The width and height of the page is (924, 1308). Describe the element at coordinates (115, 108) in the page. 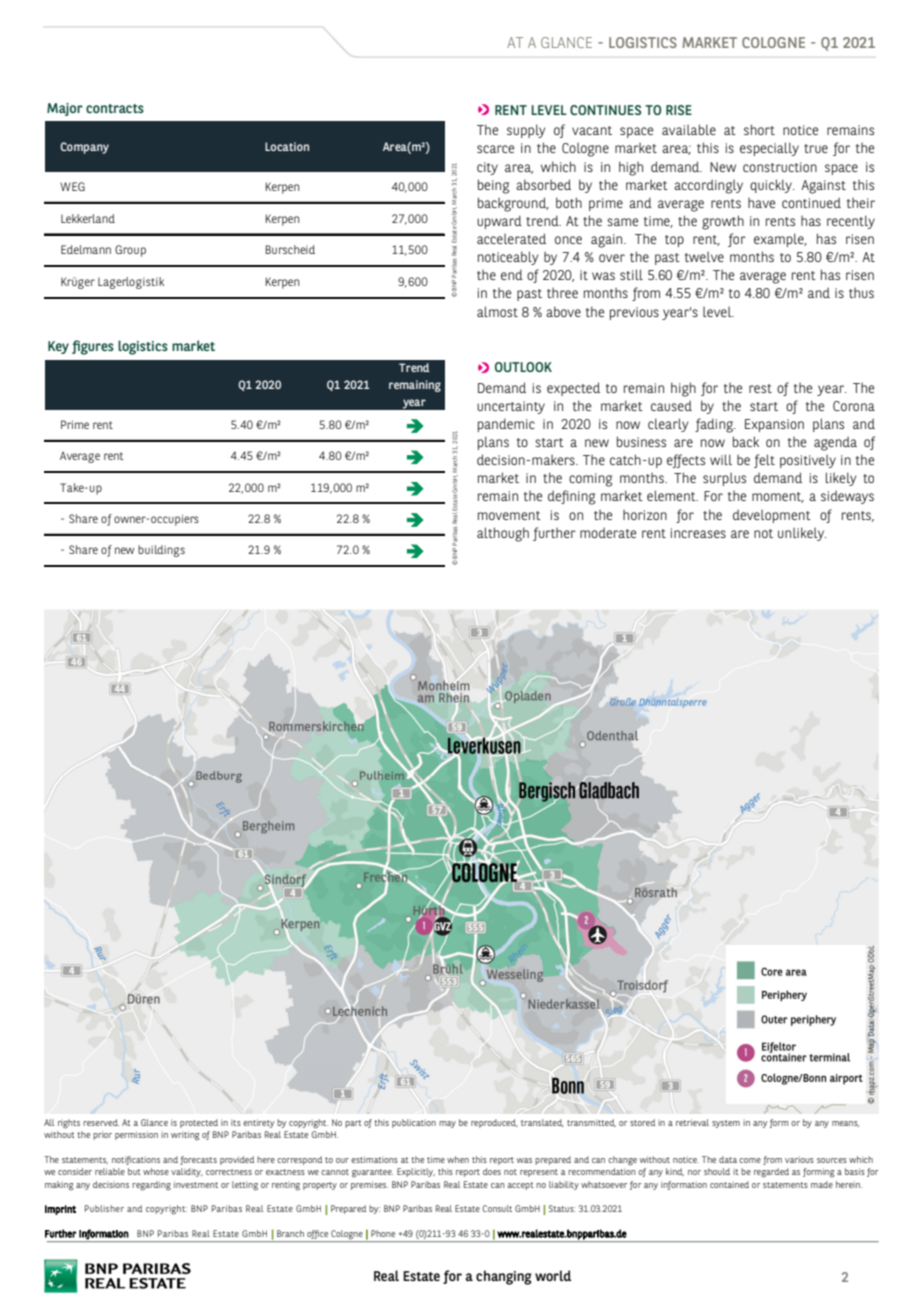

I see `contracts` at that location.
